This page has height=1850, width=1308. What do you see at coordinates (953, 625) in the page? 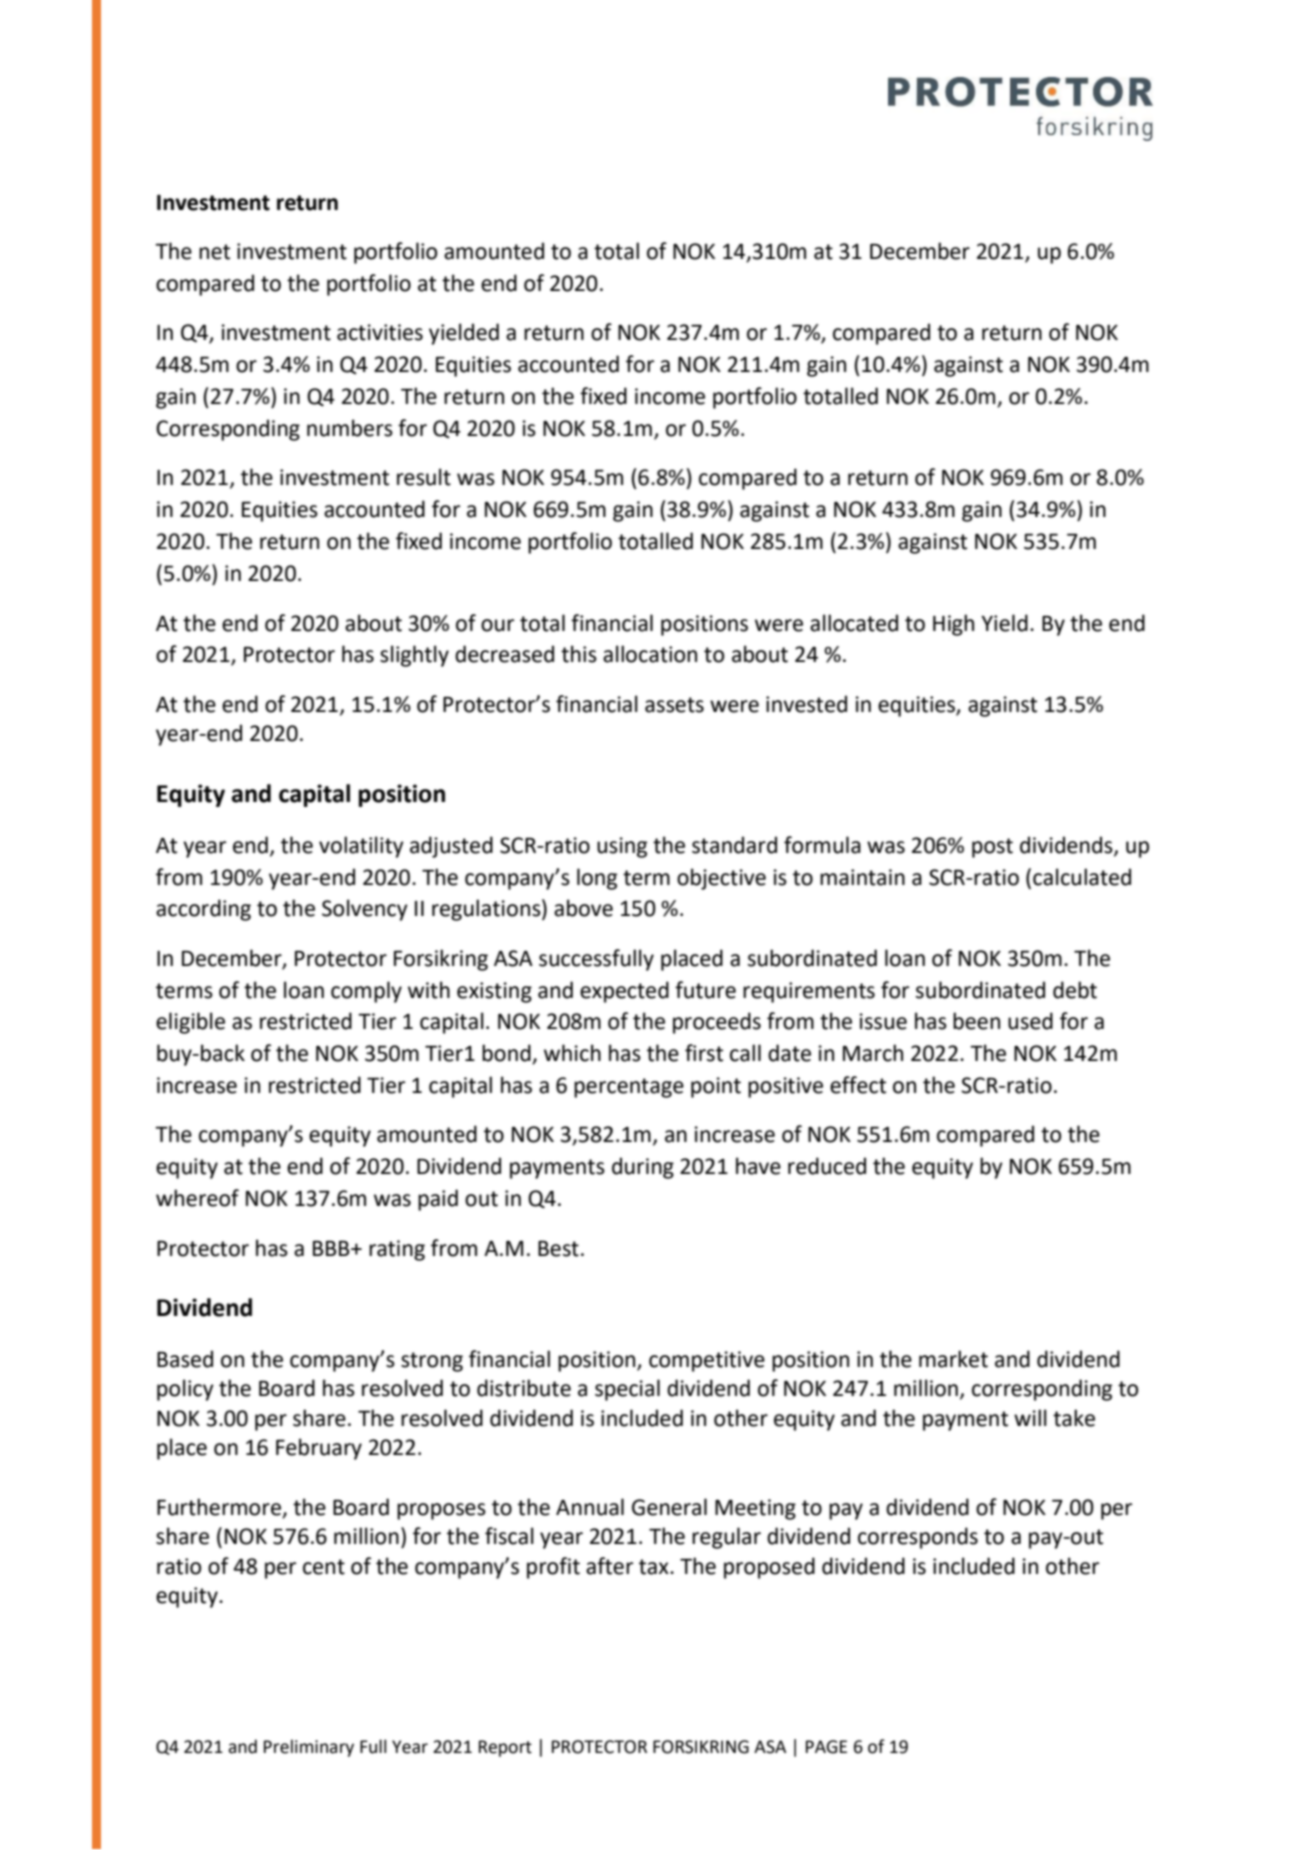
I see `High` at bounding box center [953, 625].
